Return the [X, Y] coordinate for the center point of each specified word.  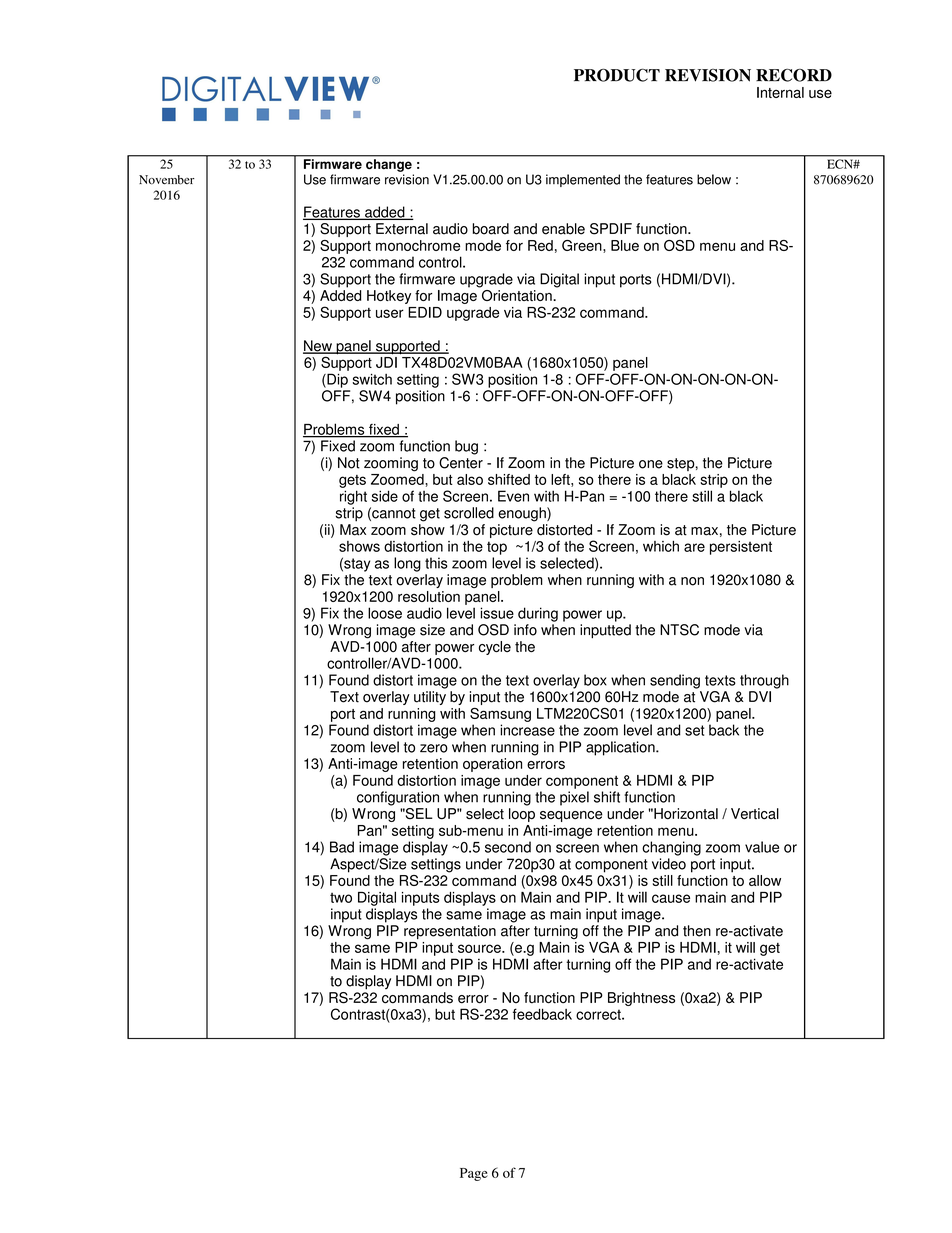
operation [492, 765]
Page [474, 1174]
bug [466, 447]
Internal [780, 92]
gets [352, 481]
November [167, 180]
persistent [741, 548]
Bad [342, 847]
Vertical [755, 814]
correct [599, 1014]
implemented [583, 180]
